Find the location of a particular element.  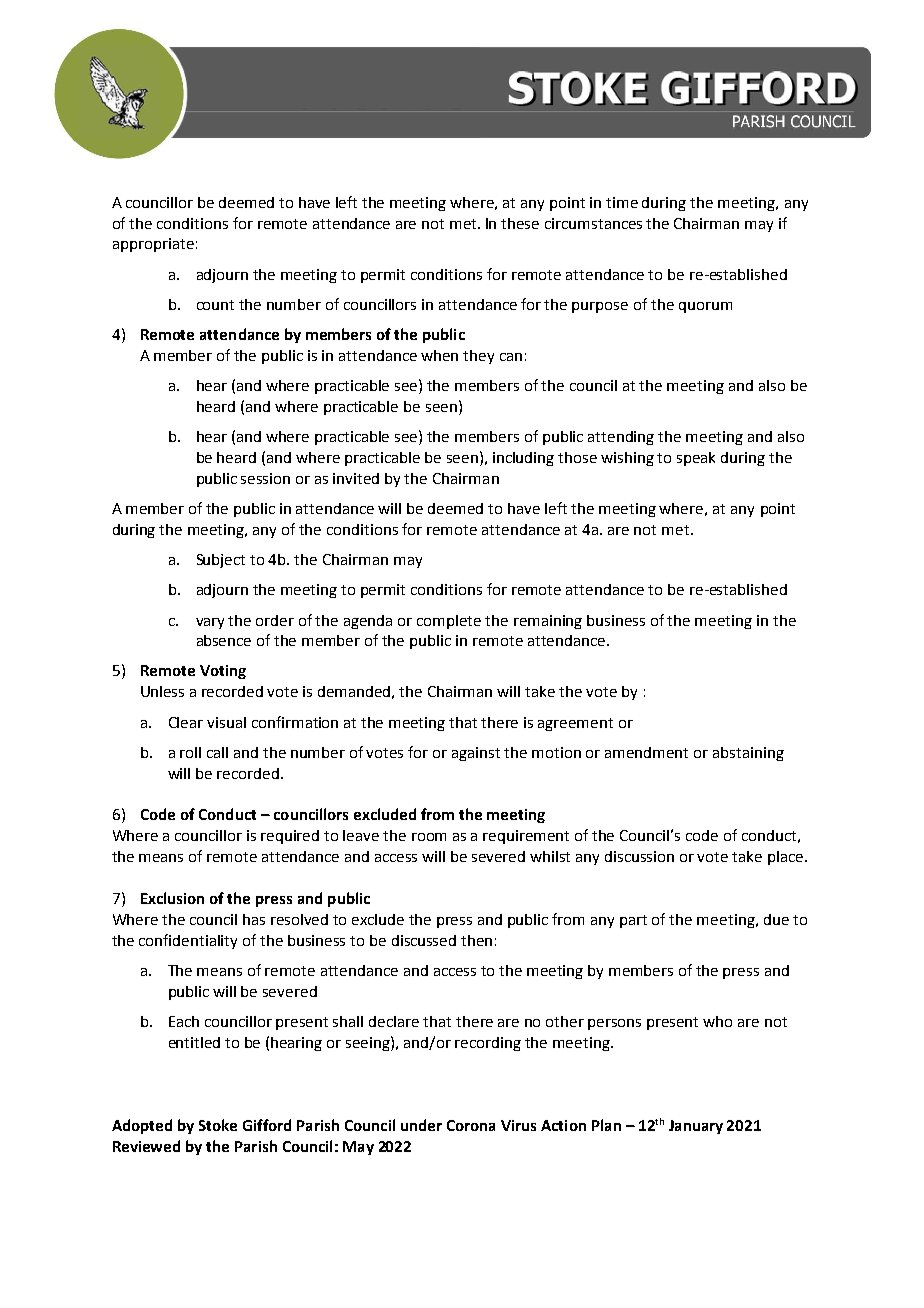

Stoke is located at coordinates (218, 1125).
